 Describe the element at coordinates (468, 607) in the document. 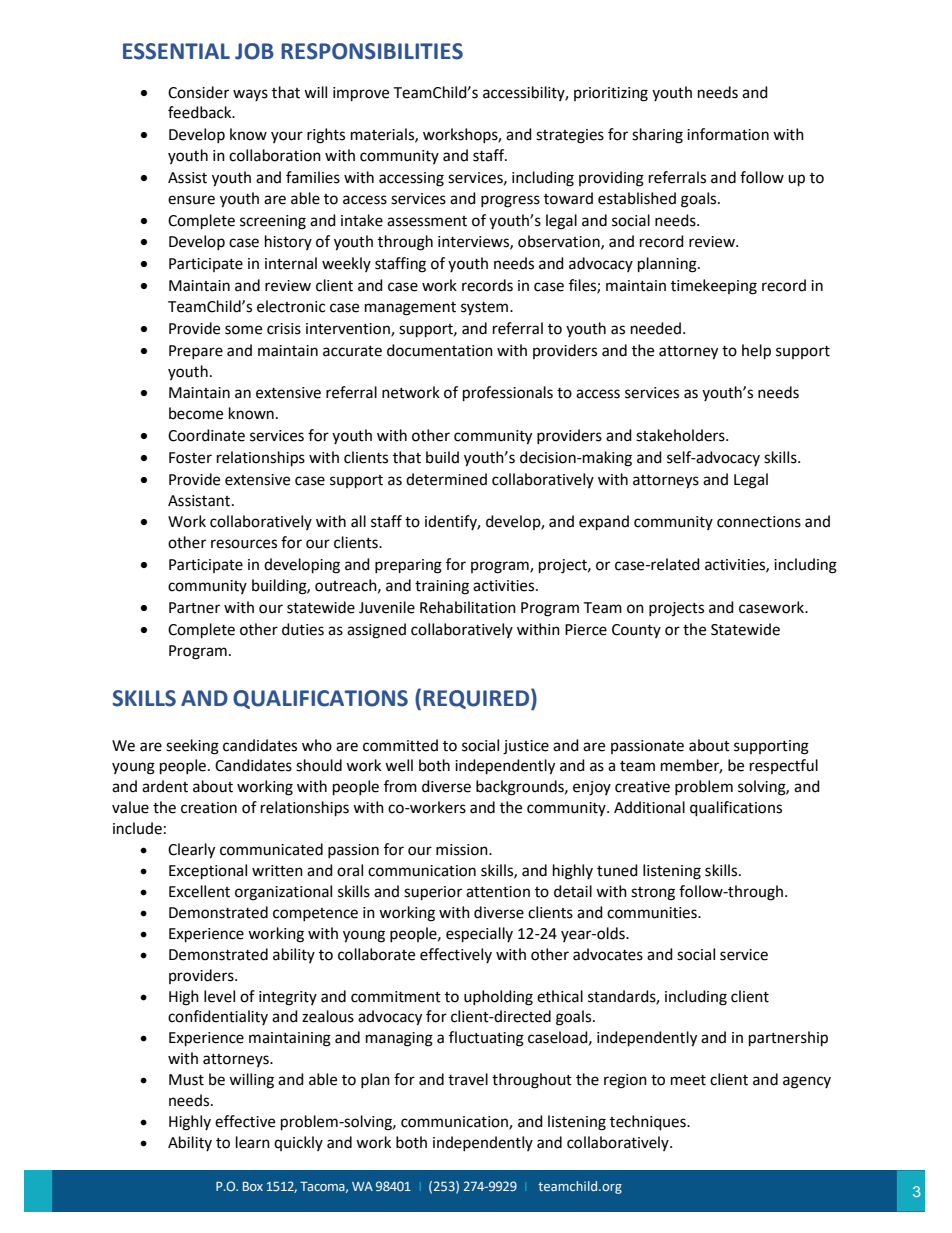

I see `Rehabilitation` at that location.
